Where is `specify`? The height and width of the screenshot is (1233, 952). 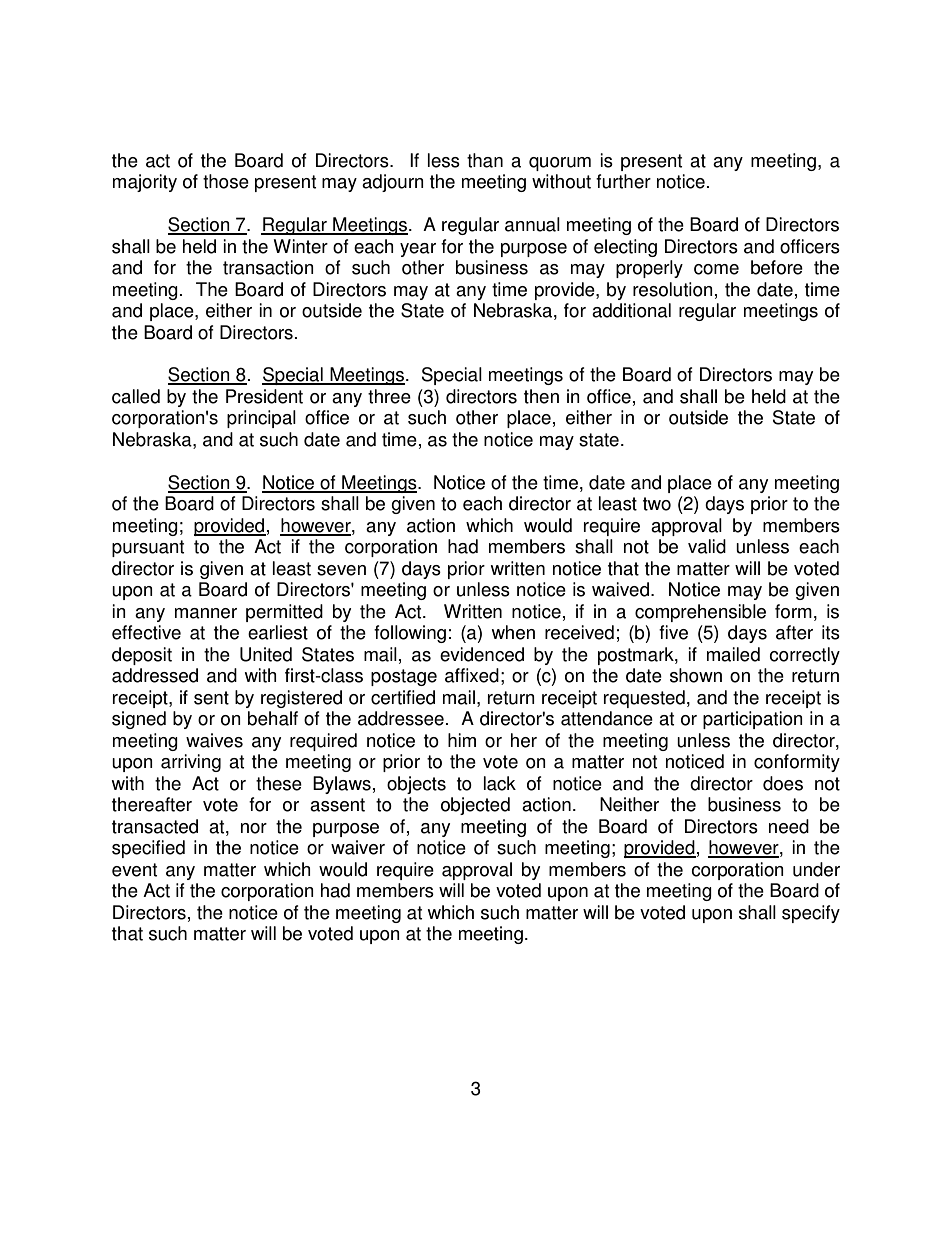
specify is located at coordinates (811, 914).
